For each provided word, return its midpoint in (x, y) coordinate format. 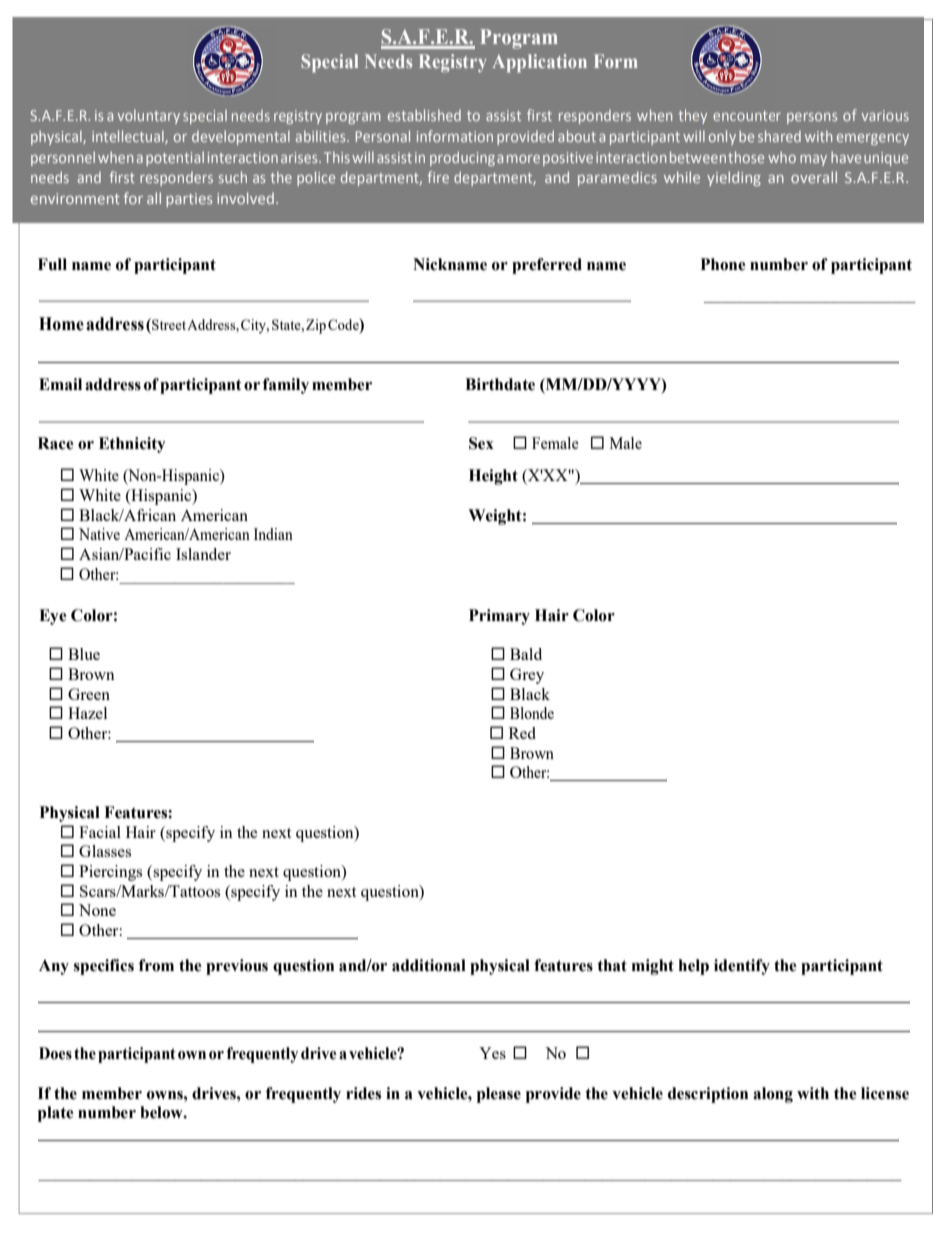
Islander (203, 554)
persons (812, 118)
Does (55, 1053)
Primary (499, 617)
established (424, 115)
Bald (526, 654)
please (499, 1095)
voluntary (149, 116)
